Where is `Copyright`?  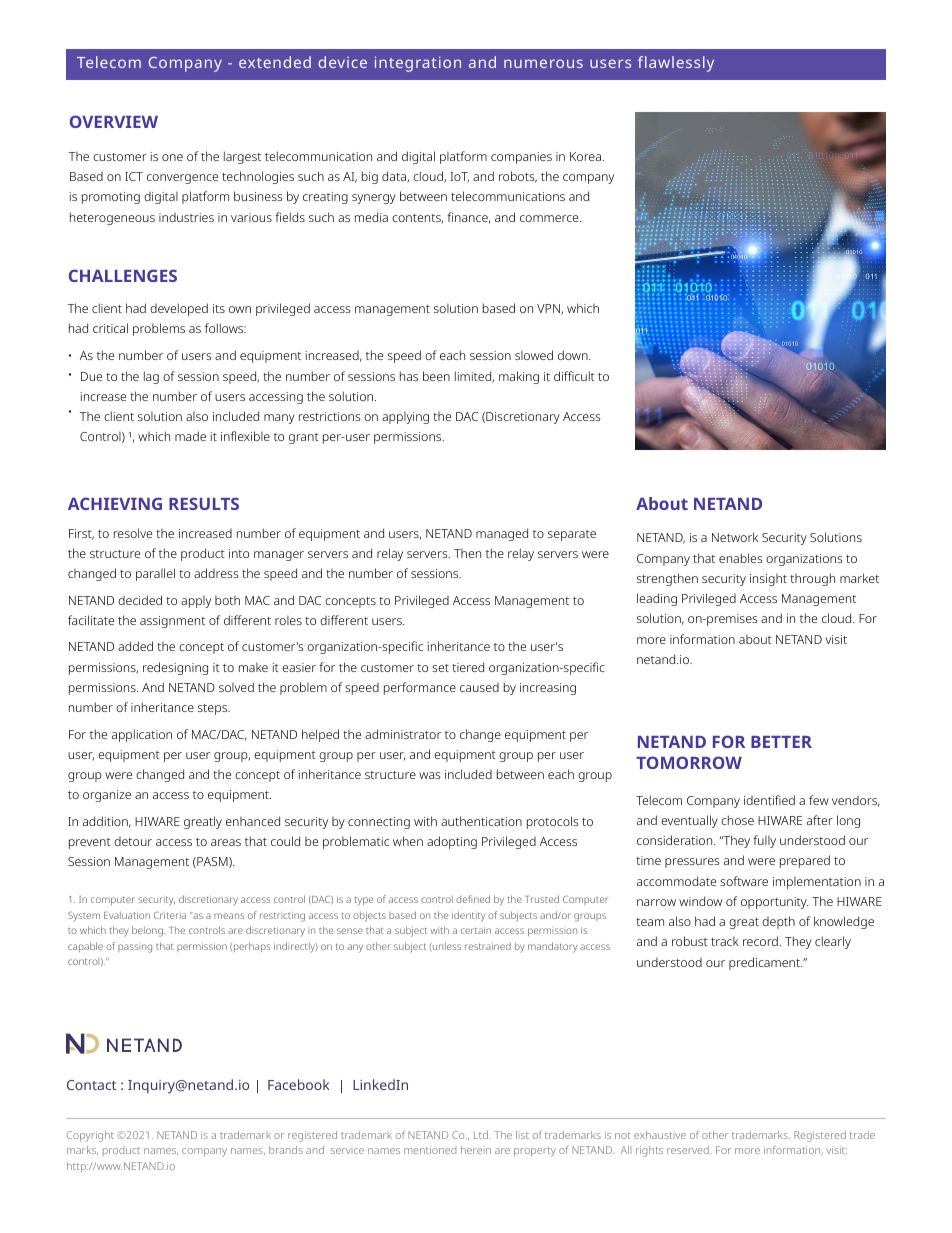 Copyright is located at coordinates (90, 1136).
